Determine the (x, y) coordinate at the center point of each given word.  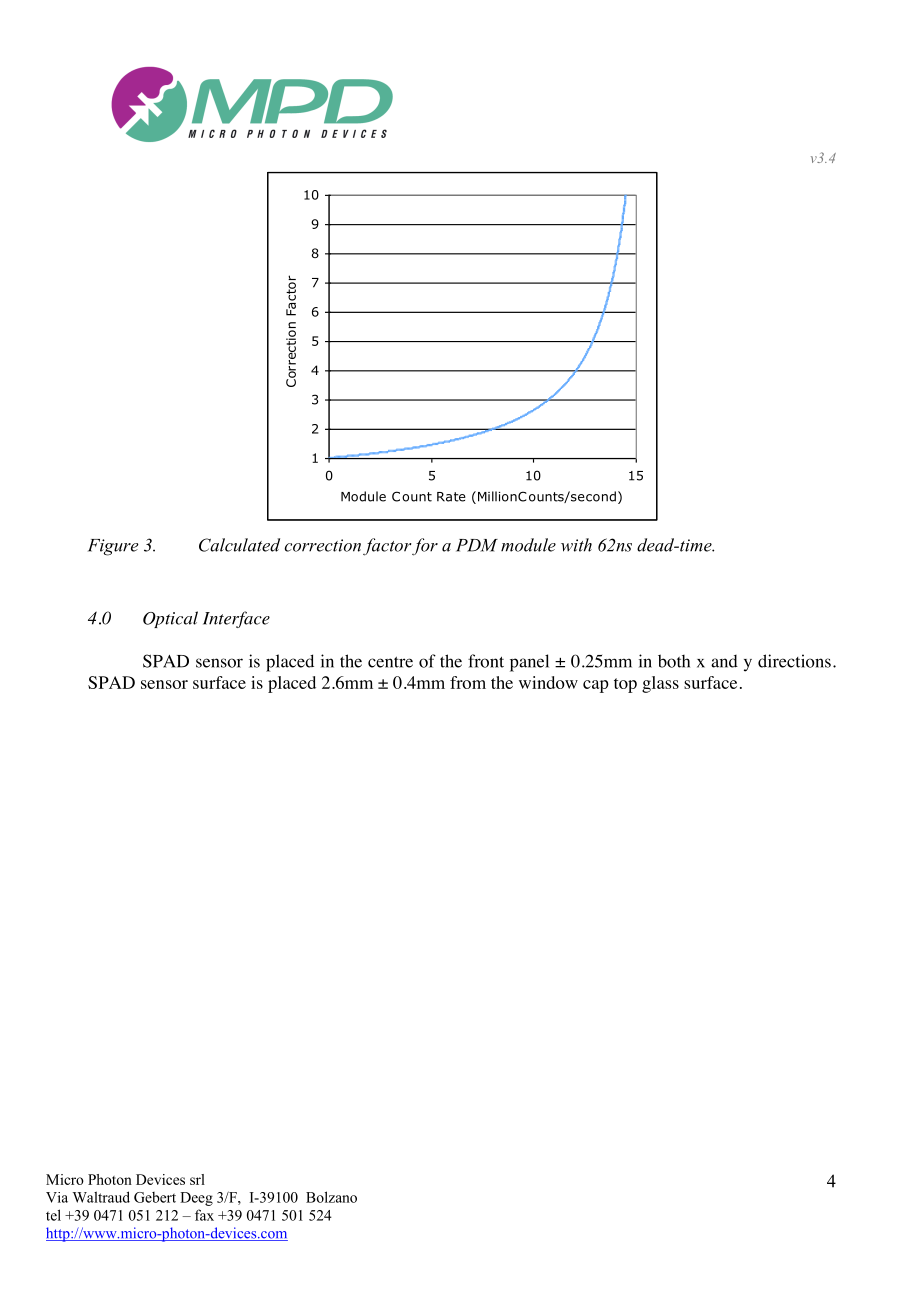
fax (204, 1215)
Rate (451, 497)
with (576, 545)
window (548, 682)
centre (390, 662)
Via (57, 1197)
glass (660, 684)
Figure (113, 547)
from (468, 682)
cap (596, 686)
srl (197, 1179)
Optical (170, 619)
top (625, 685)
